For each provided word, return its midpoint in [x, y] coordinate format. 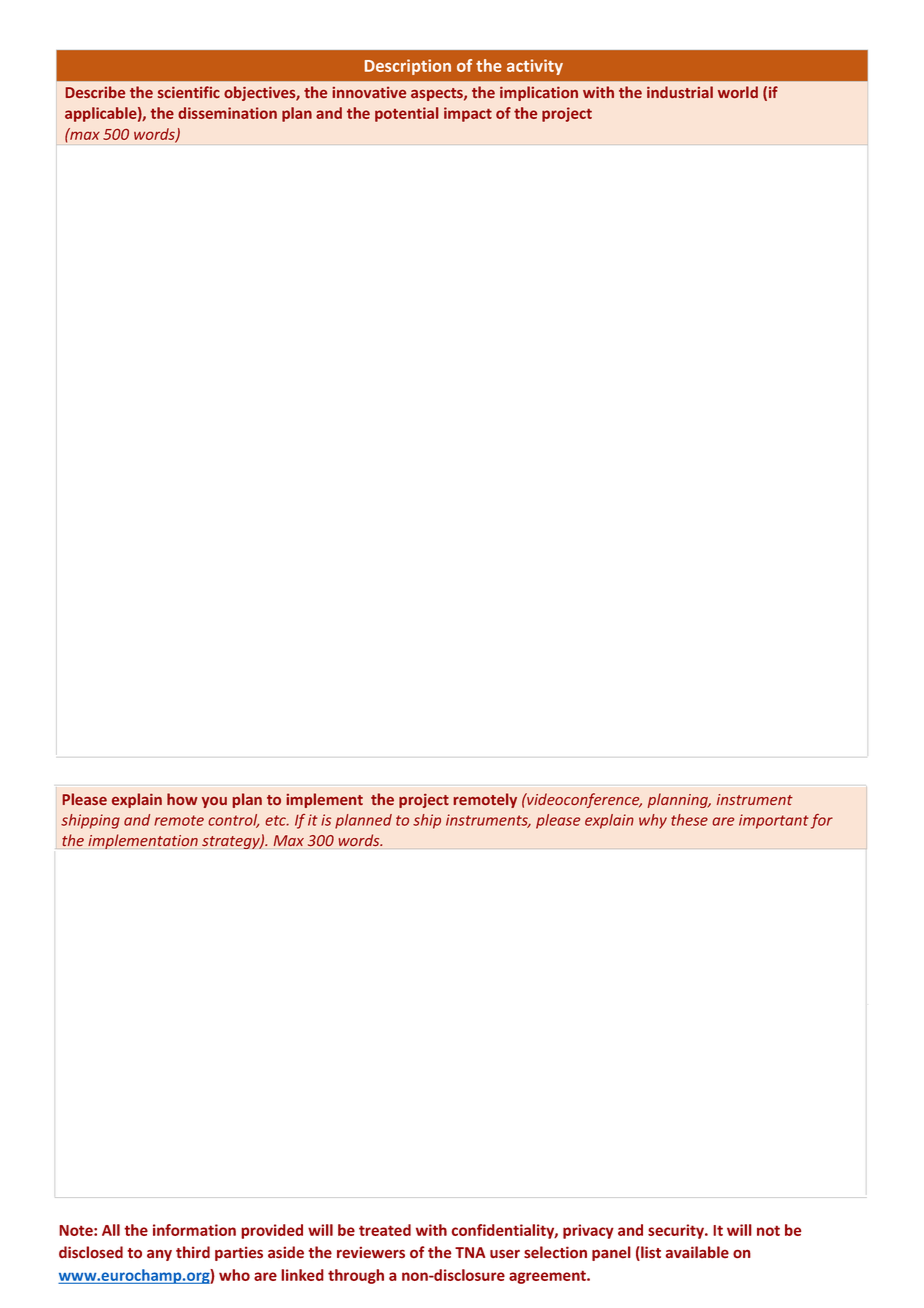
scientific [189, 92]
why [653, 821]
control [233, 821]
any [159, 1255]
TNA [470, 1252]
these [689, 820]
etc [277, 820]
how [182, 799]
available [697, 1252]
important [774, 821]
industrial [680, 92]
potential [406, 114]
